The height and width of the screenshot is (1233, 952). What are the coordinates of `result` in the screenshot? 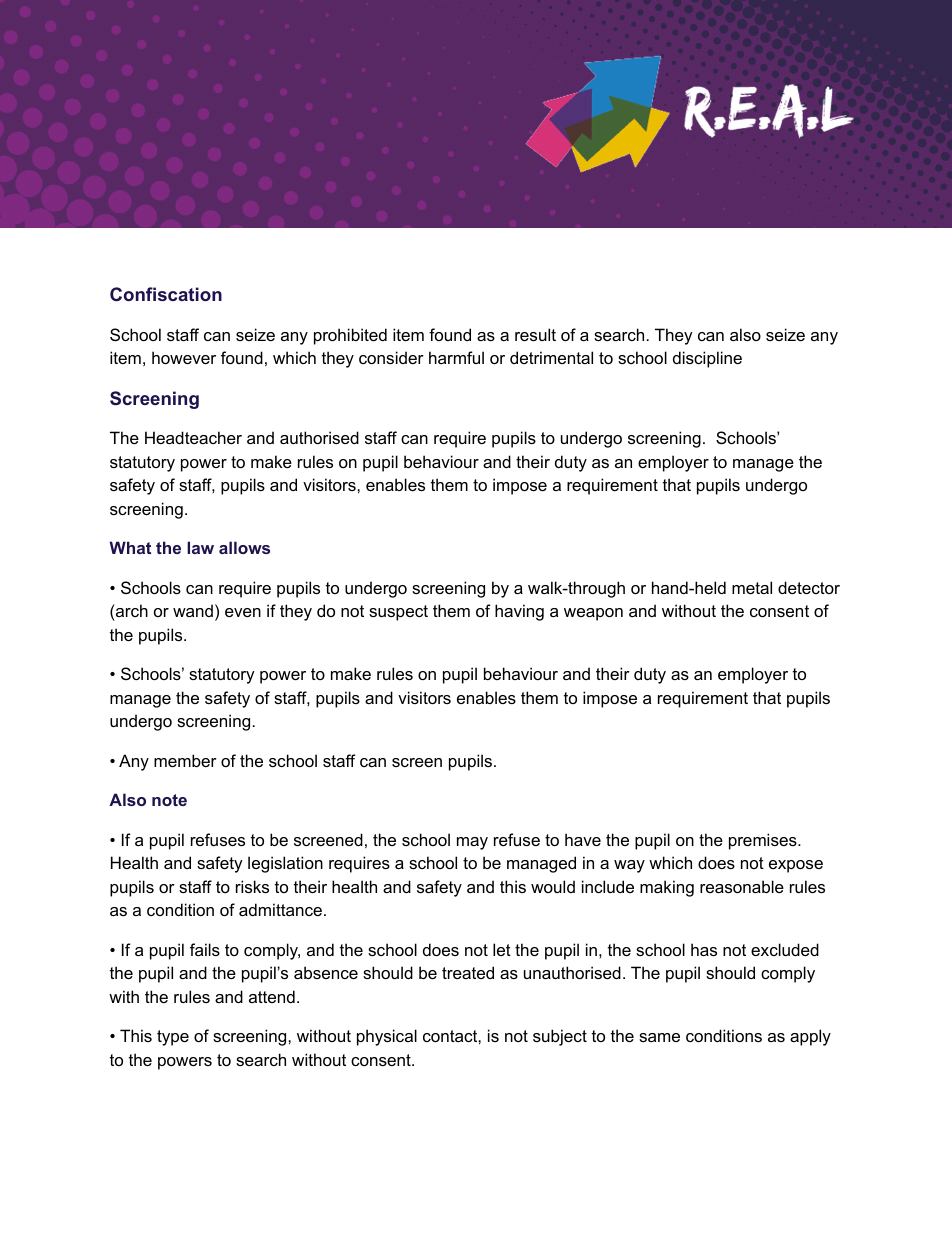 It's located at (535, 334).
